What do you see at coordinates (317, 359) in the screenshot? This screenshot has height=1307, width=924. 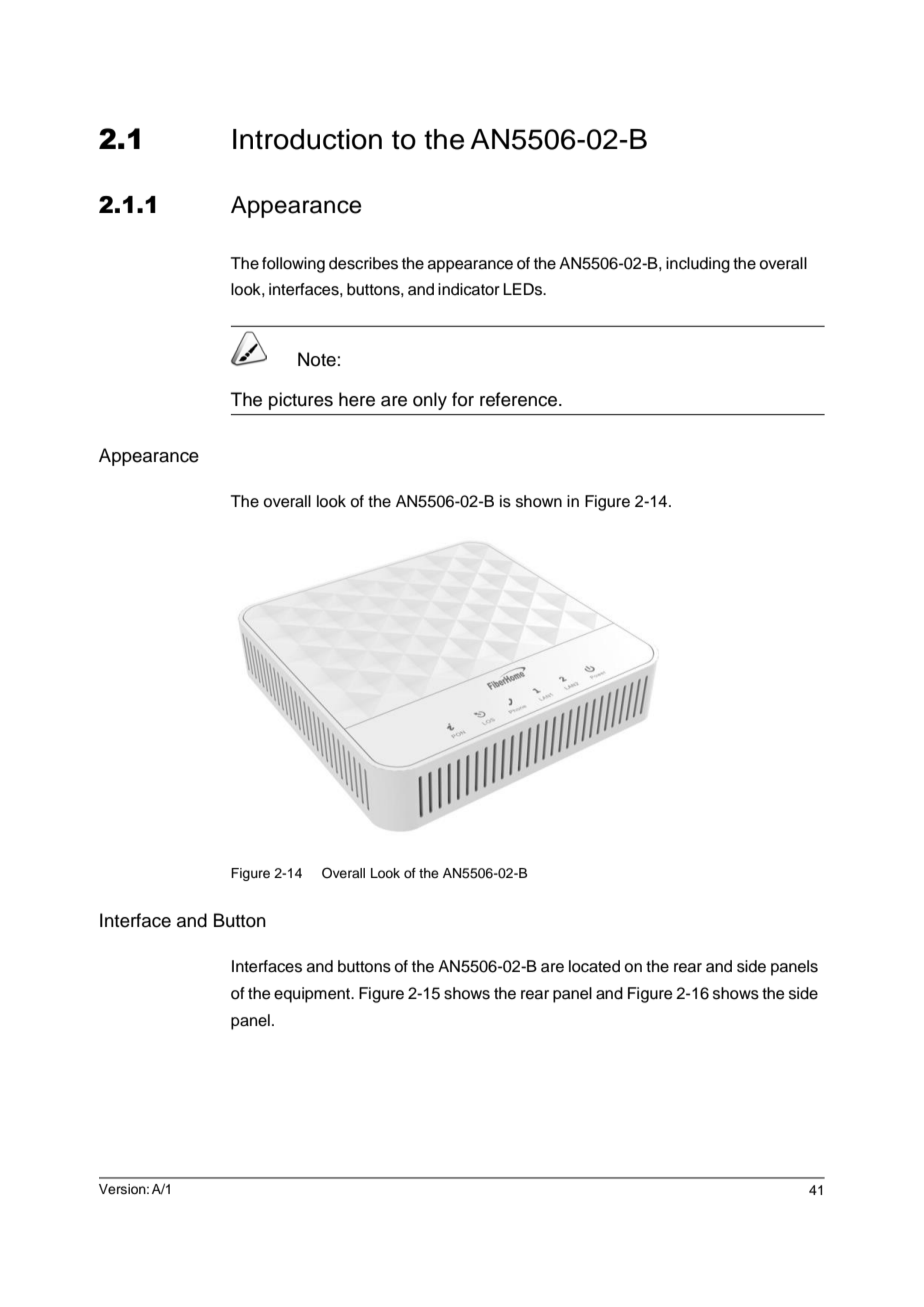 I see `Note` at bounding box center [317, 359].
